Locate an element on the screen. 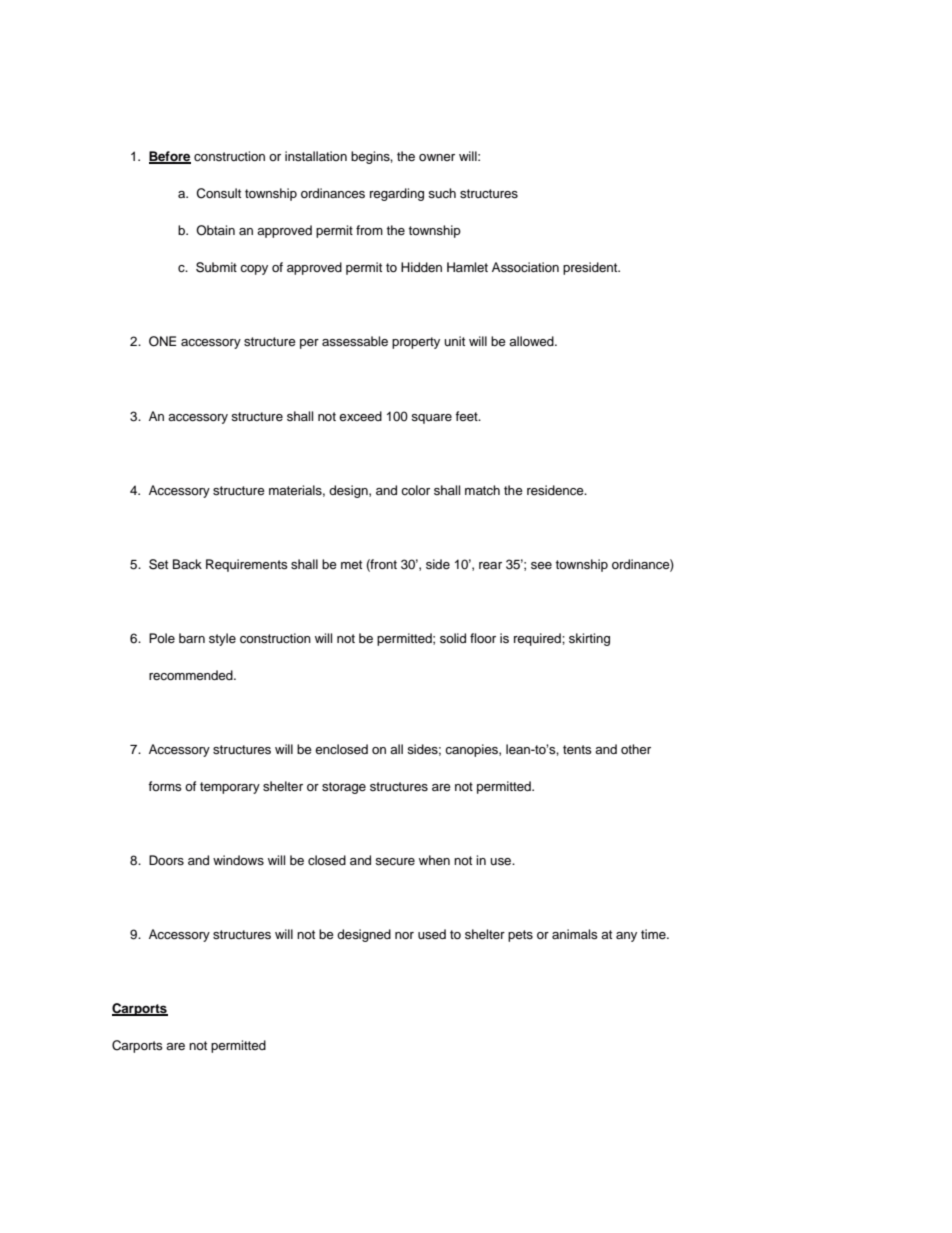  windows is located at coordinates (238, 860).
